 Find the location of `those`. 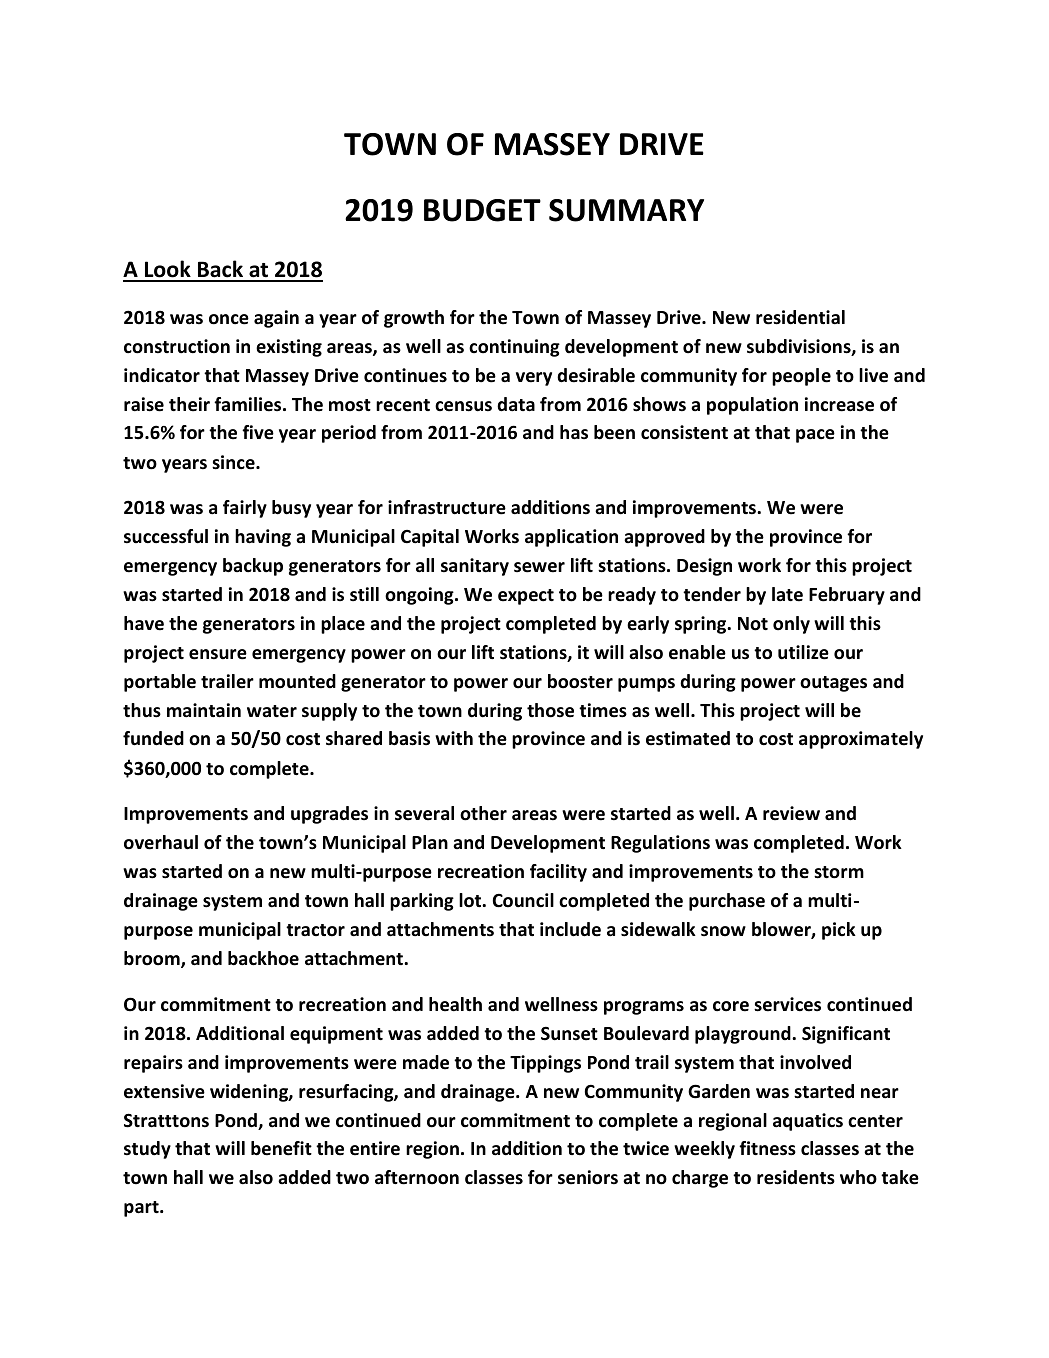

those is located at coordinates (550, 710).
